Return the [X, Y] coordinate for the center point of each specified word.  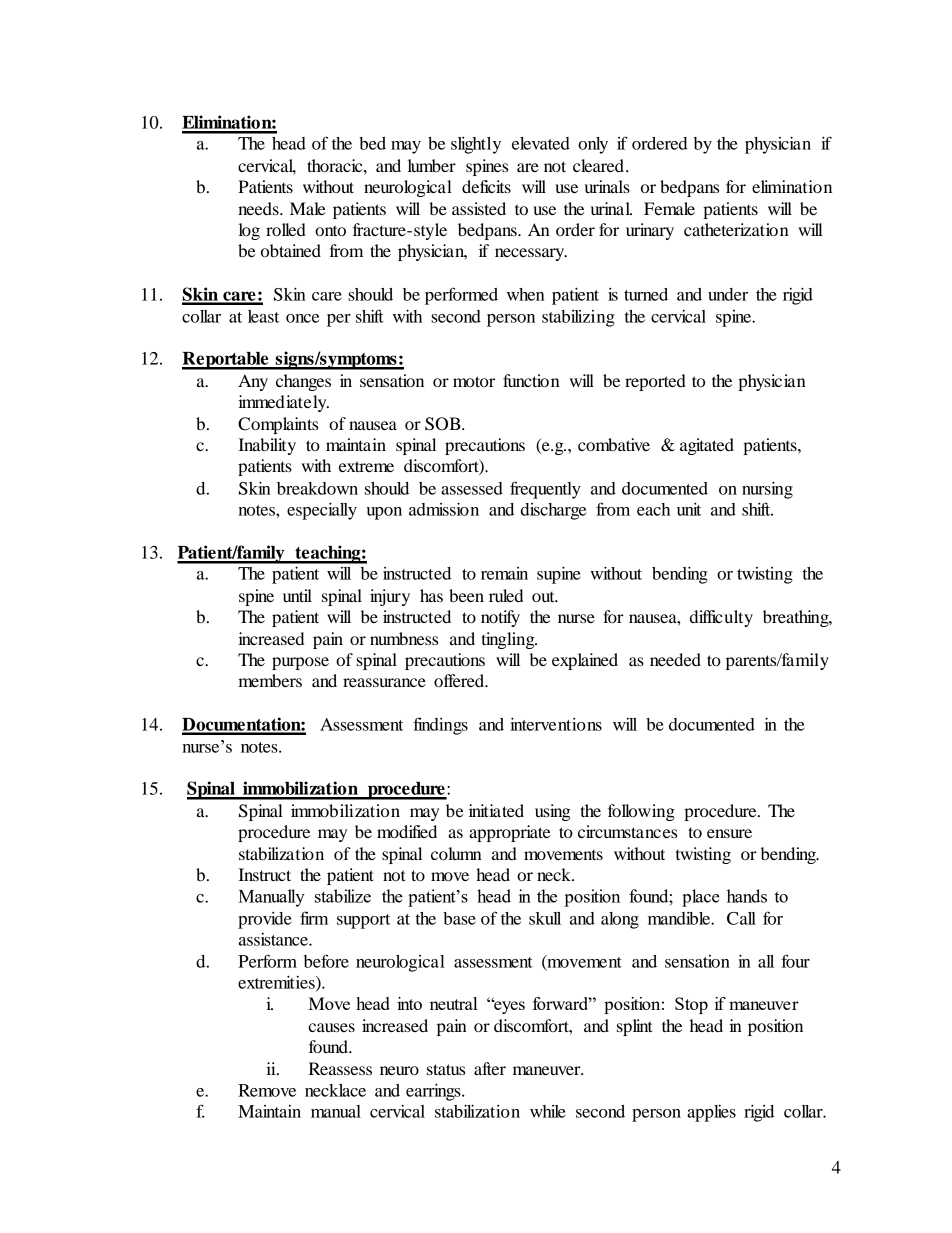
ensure [729, 833]
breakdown [317, 488]
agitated [707, 446]
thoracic [336, 165]
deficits [486, 186]
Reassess [340, 1068]
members [270, 680]
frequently [545, 490]
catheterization [736, 229]
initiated [496, 810]
